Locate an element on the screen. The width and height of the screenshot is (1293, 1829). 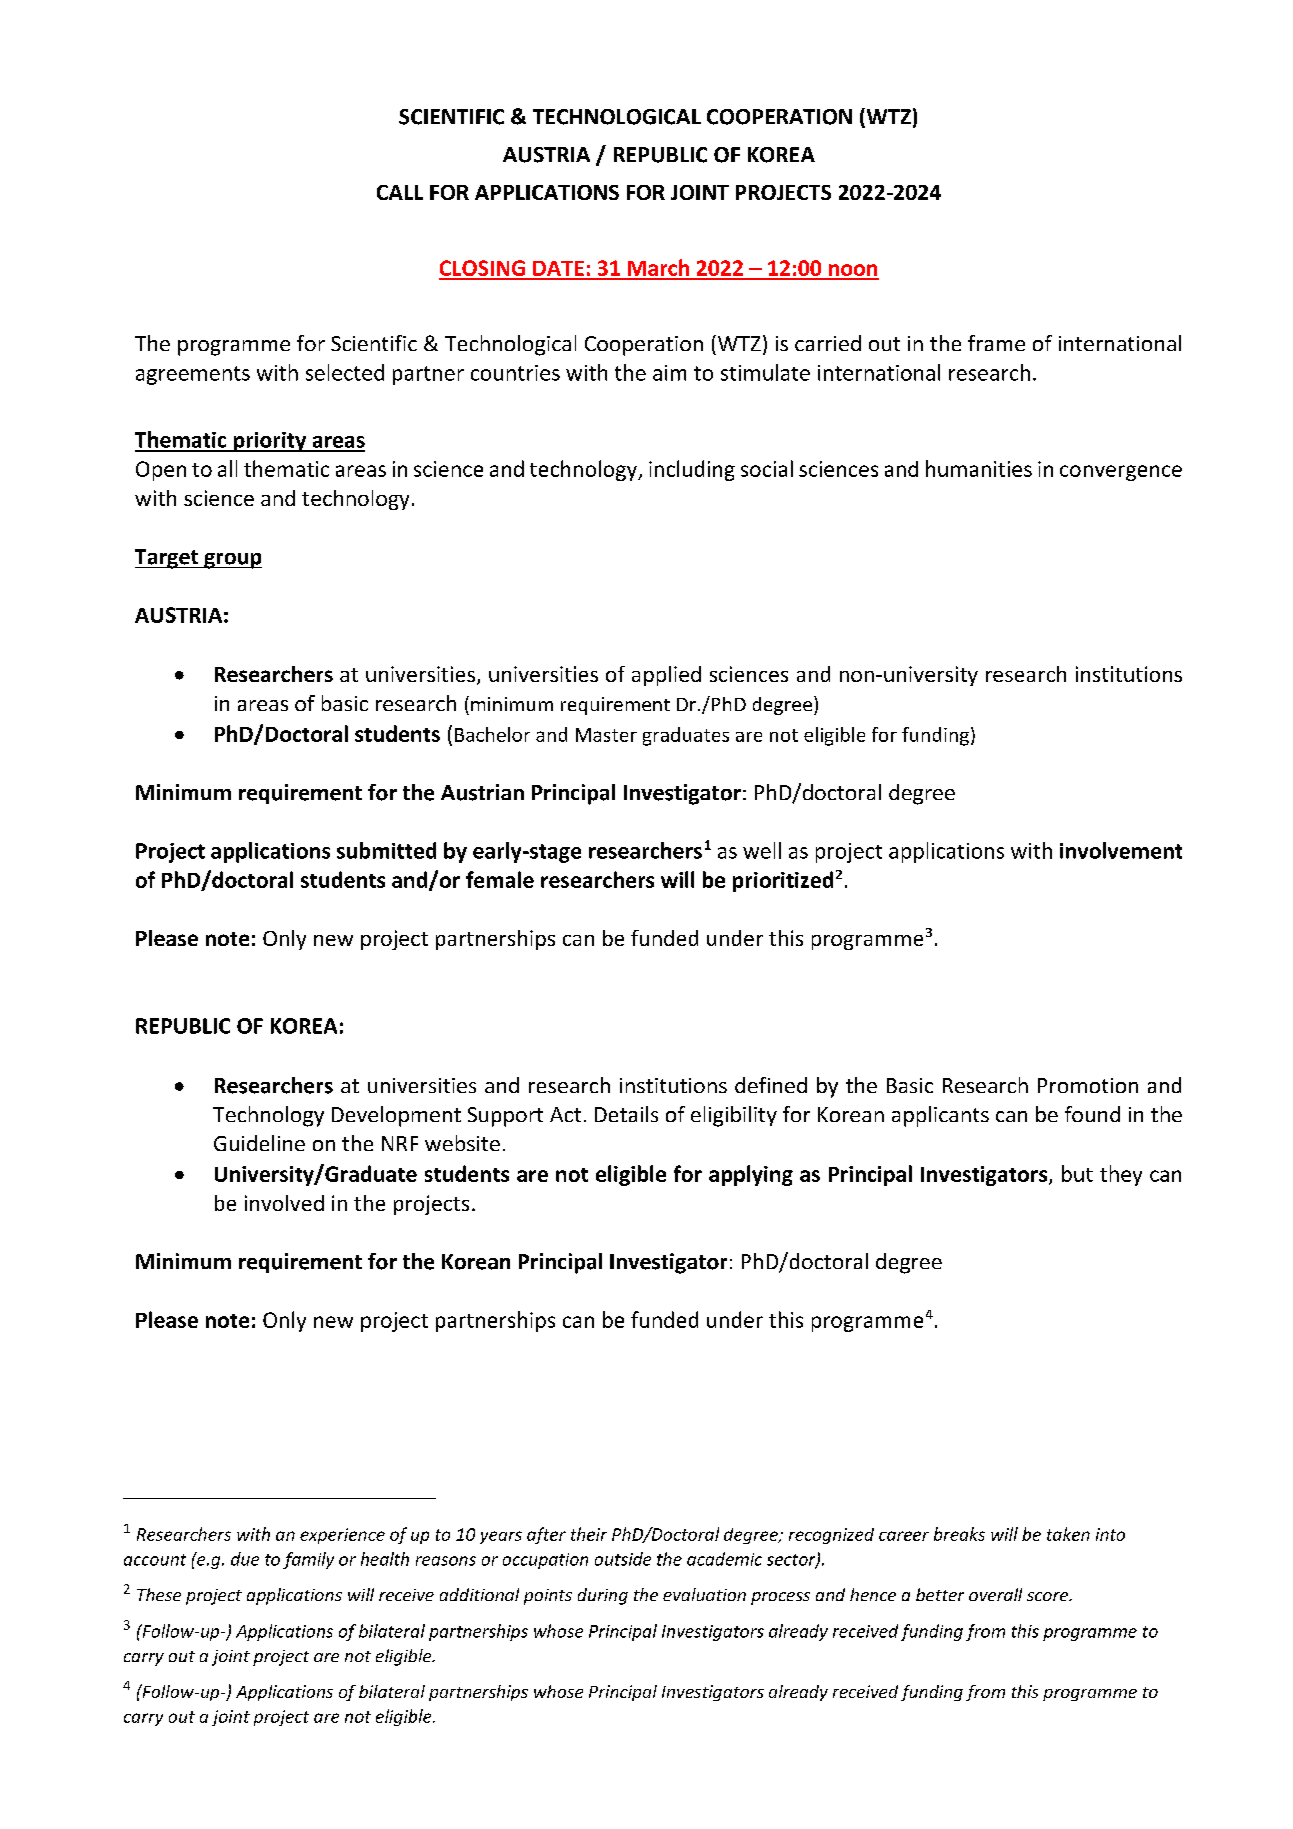
applicants is located at coordinates (940, 1116).
